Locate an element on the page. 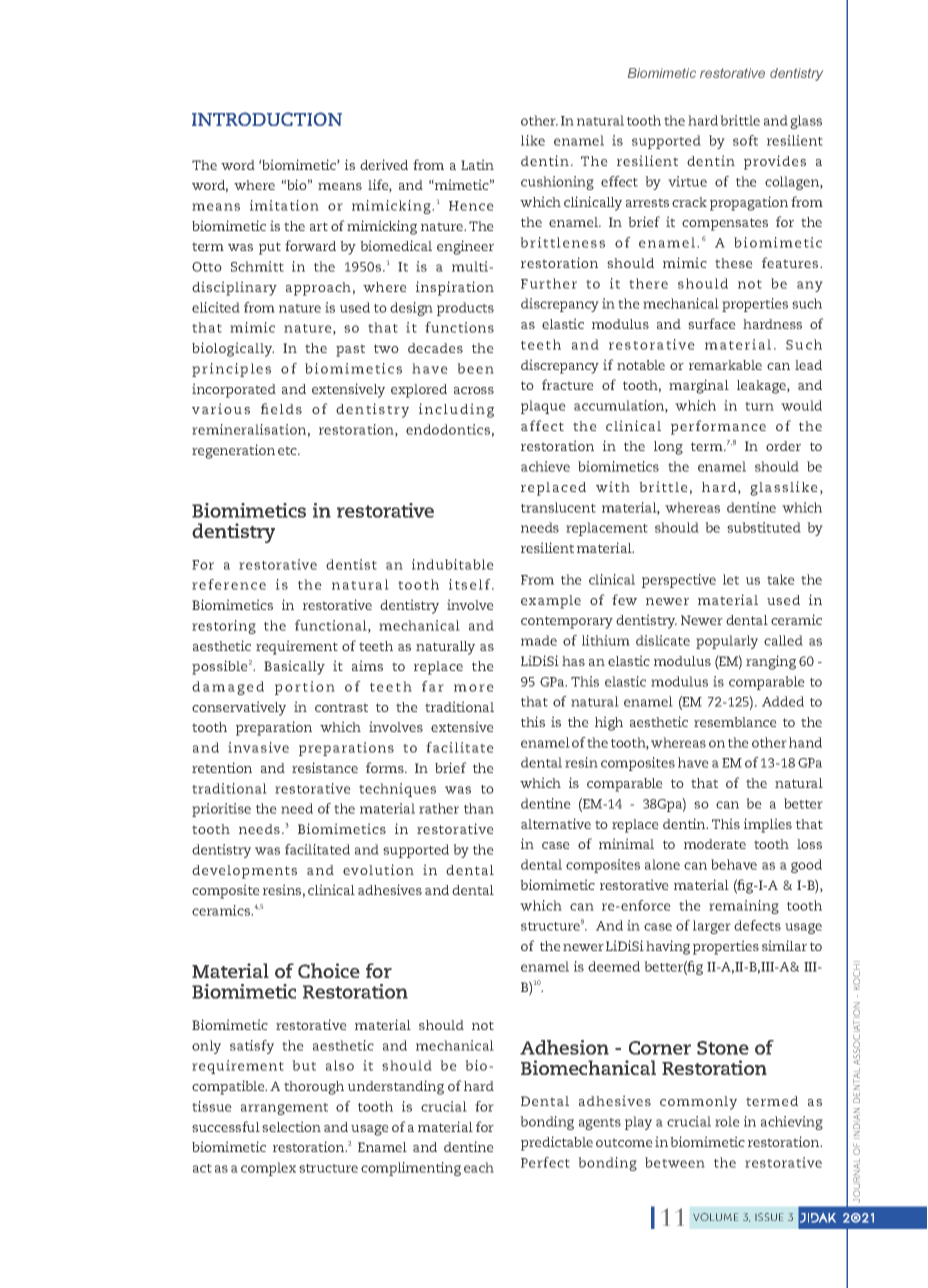  alternative is located at coordinates (556, 823).
